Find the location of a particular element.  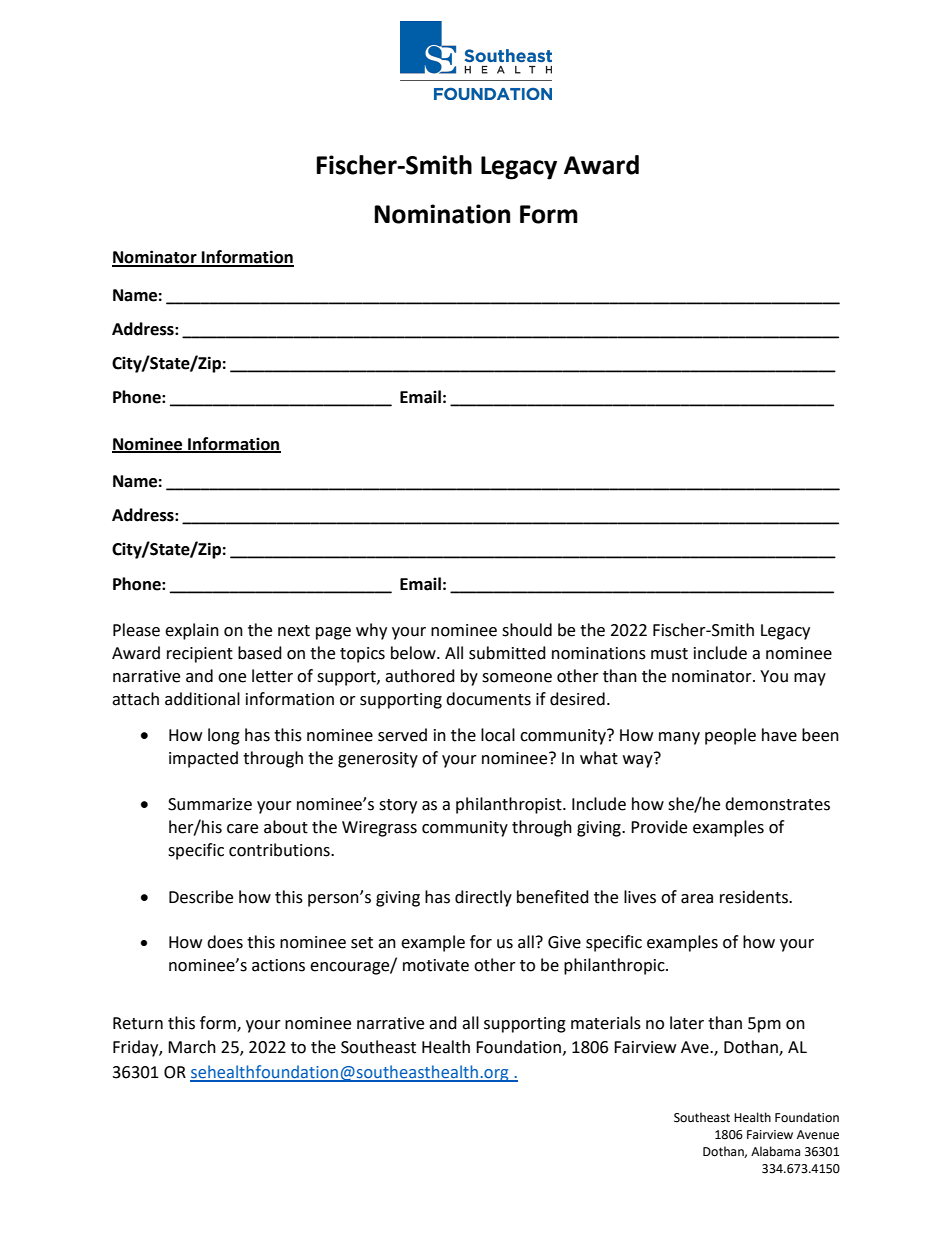

must is located at coordinates (669, 654).
